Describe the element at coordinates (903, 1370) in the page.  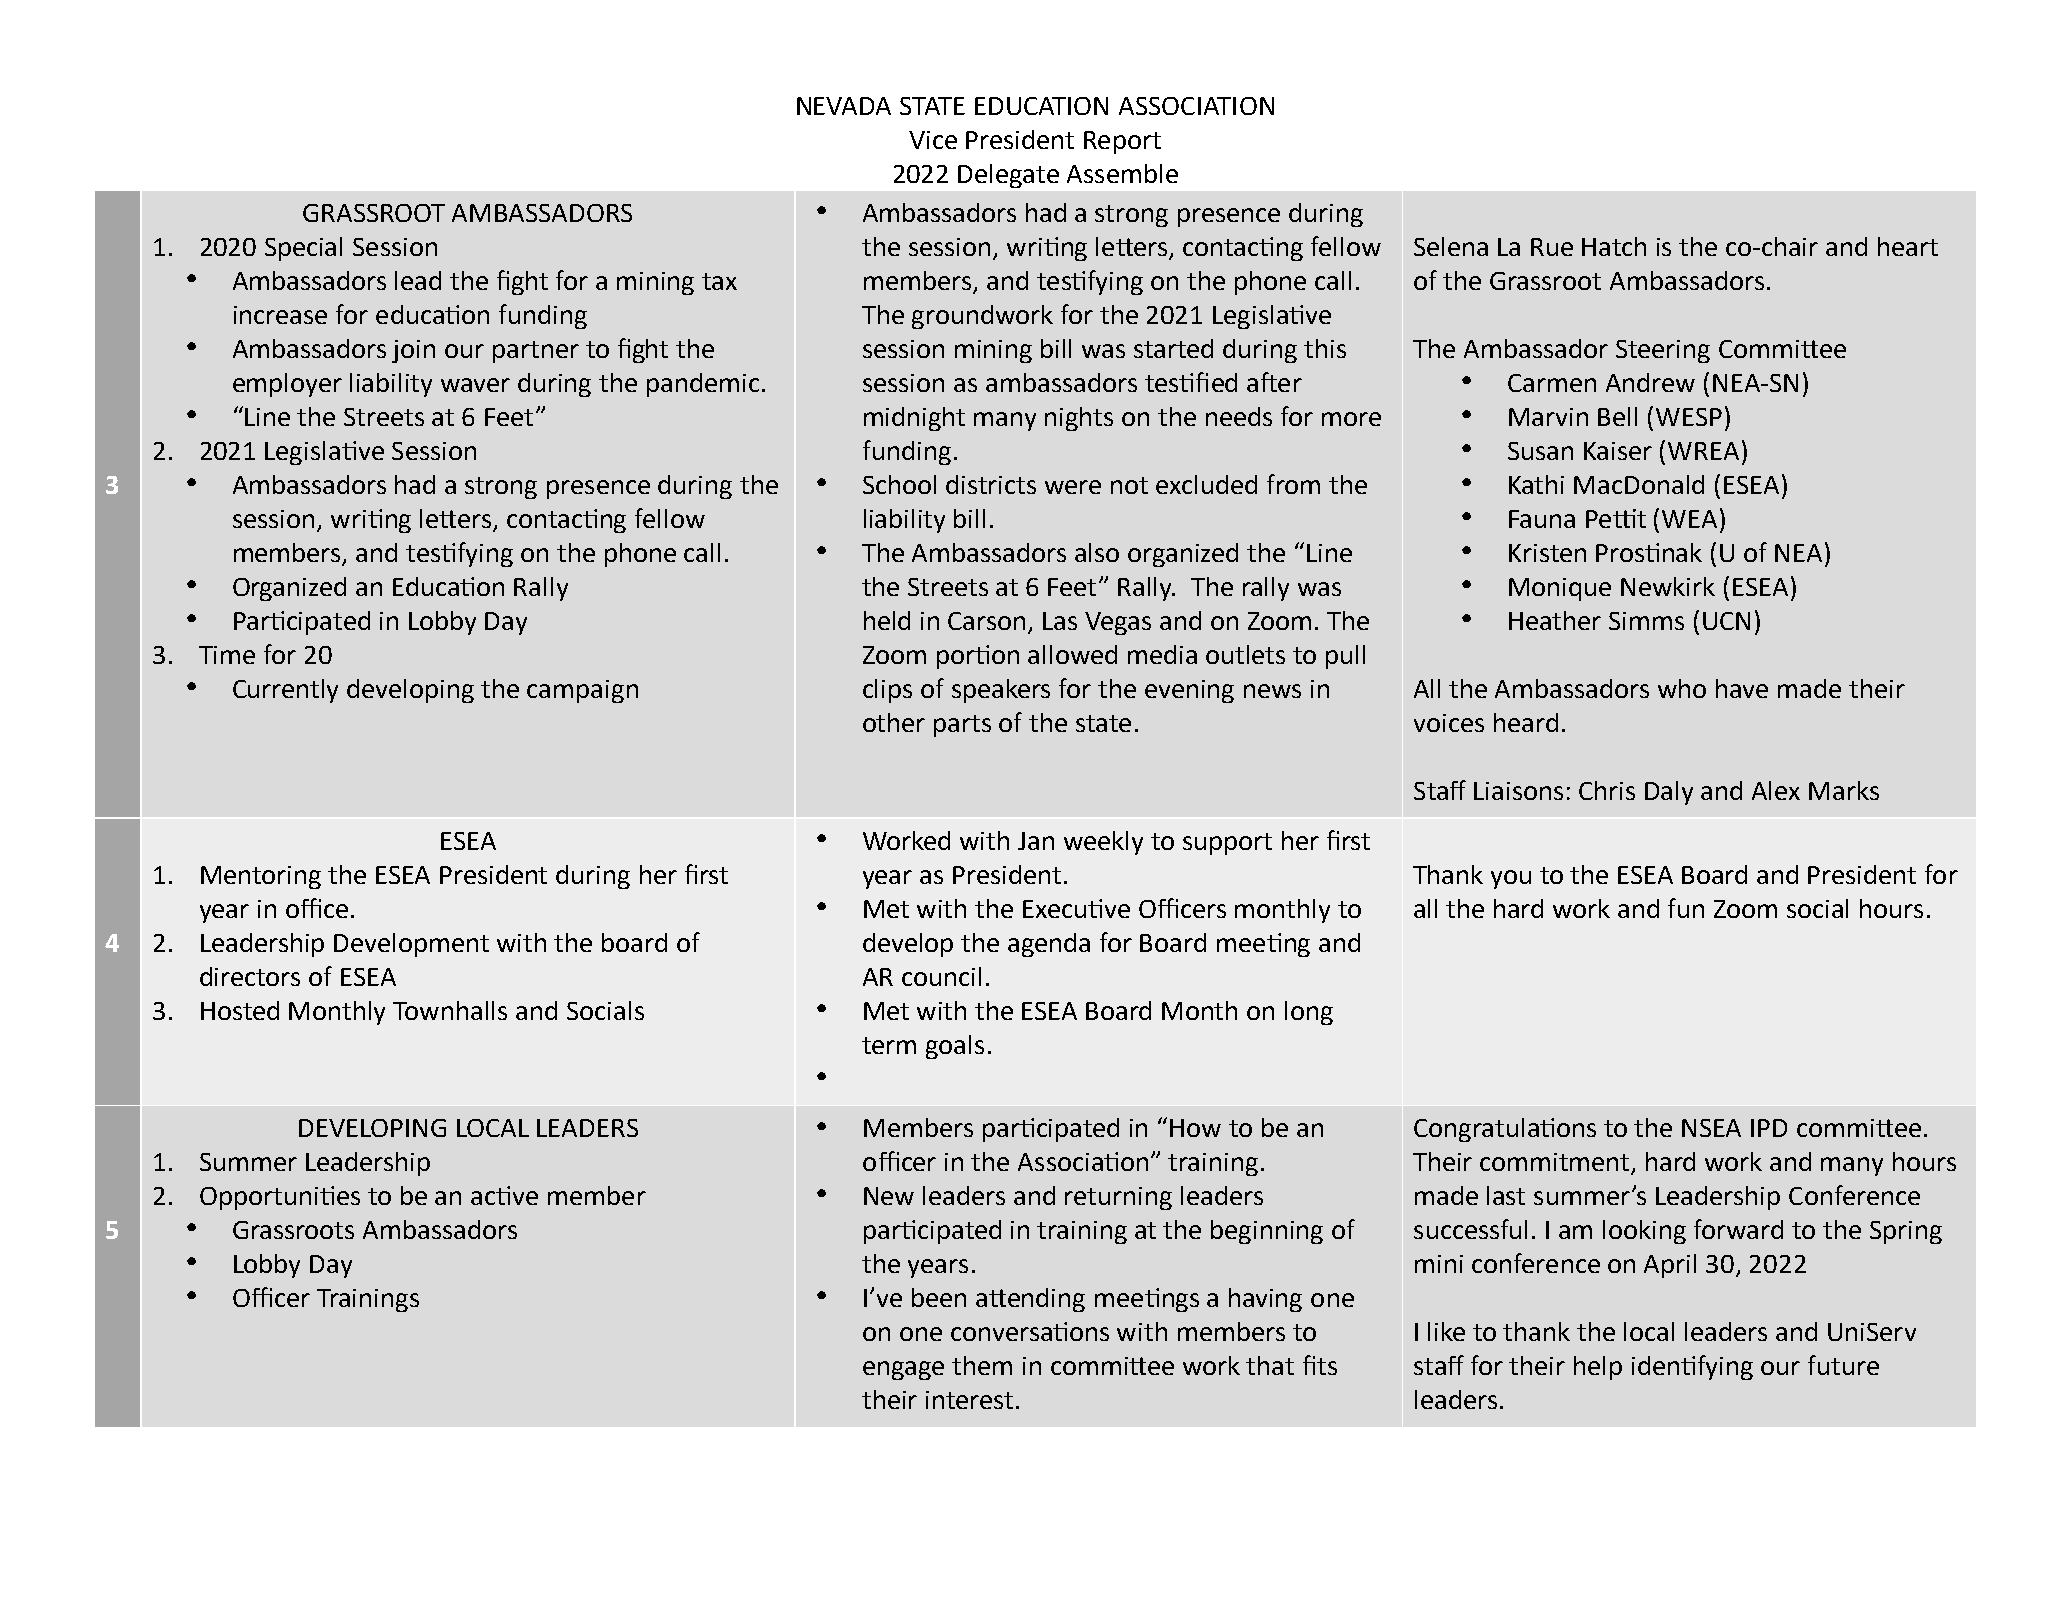
I see `engage` at that location.
